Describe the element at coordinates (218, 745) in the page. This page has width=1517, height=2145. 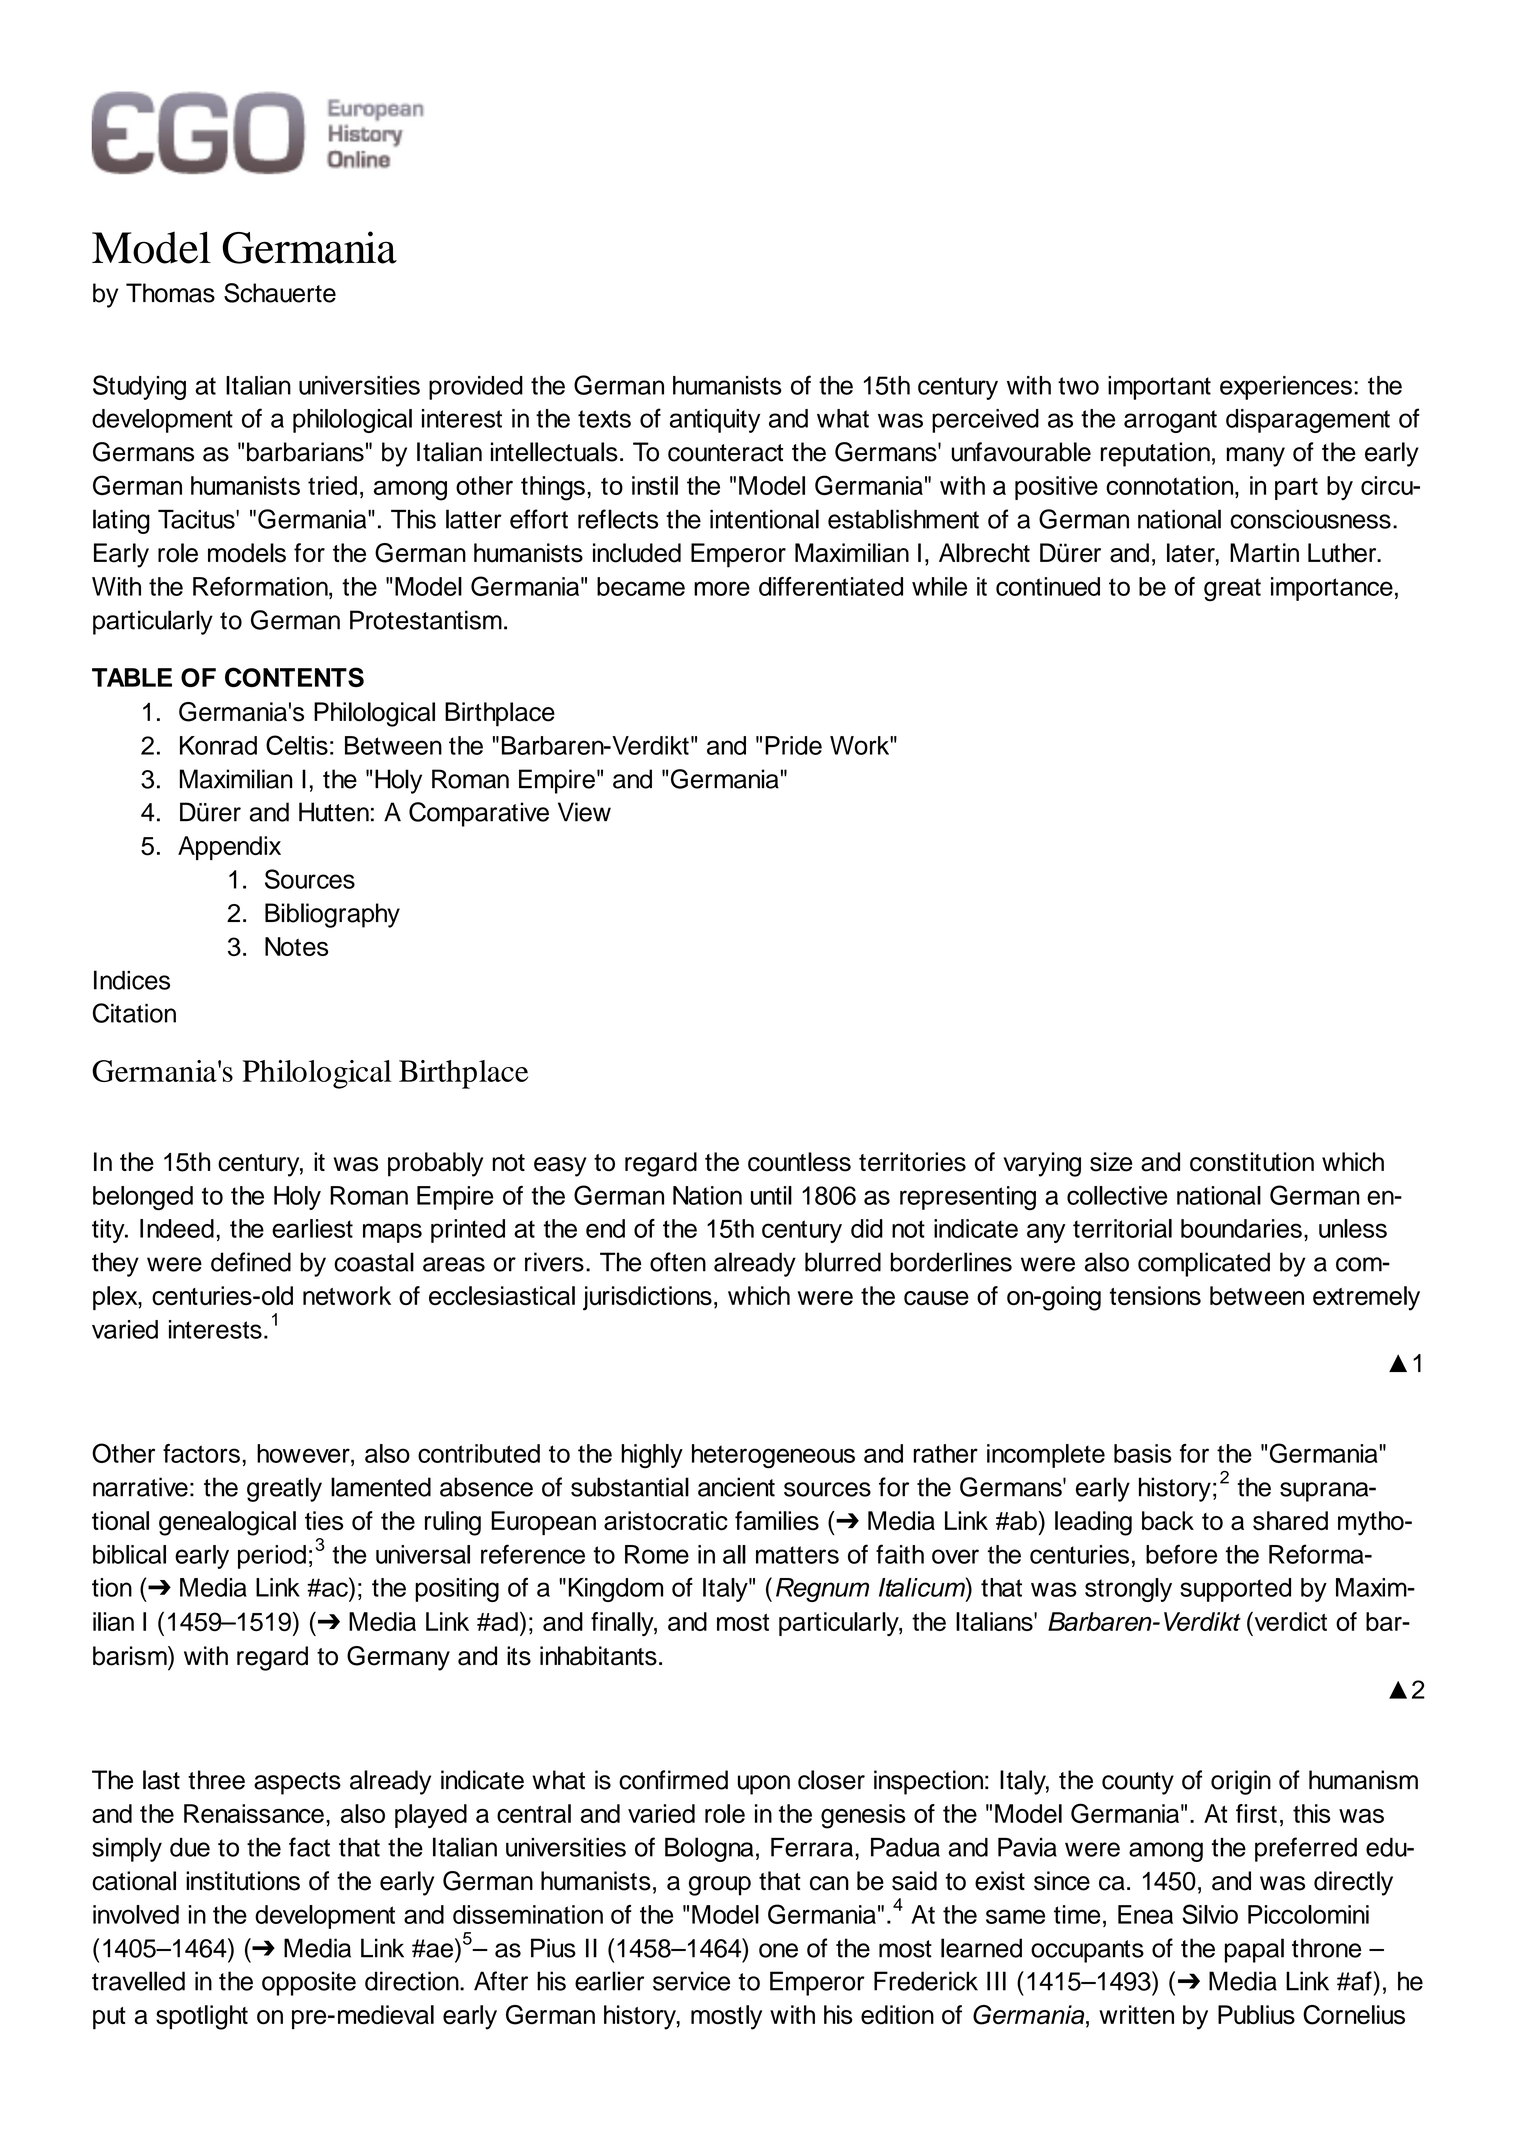
I see `Konrad` at that location.
